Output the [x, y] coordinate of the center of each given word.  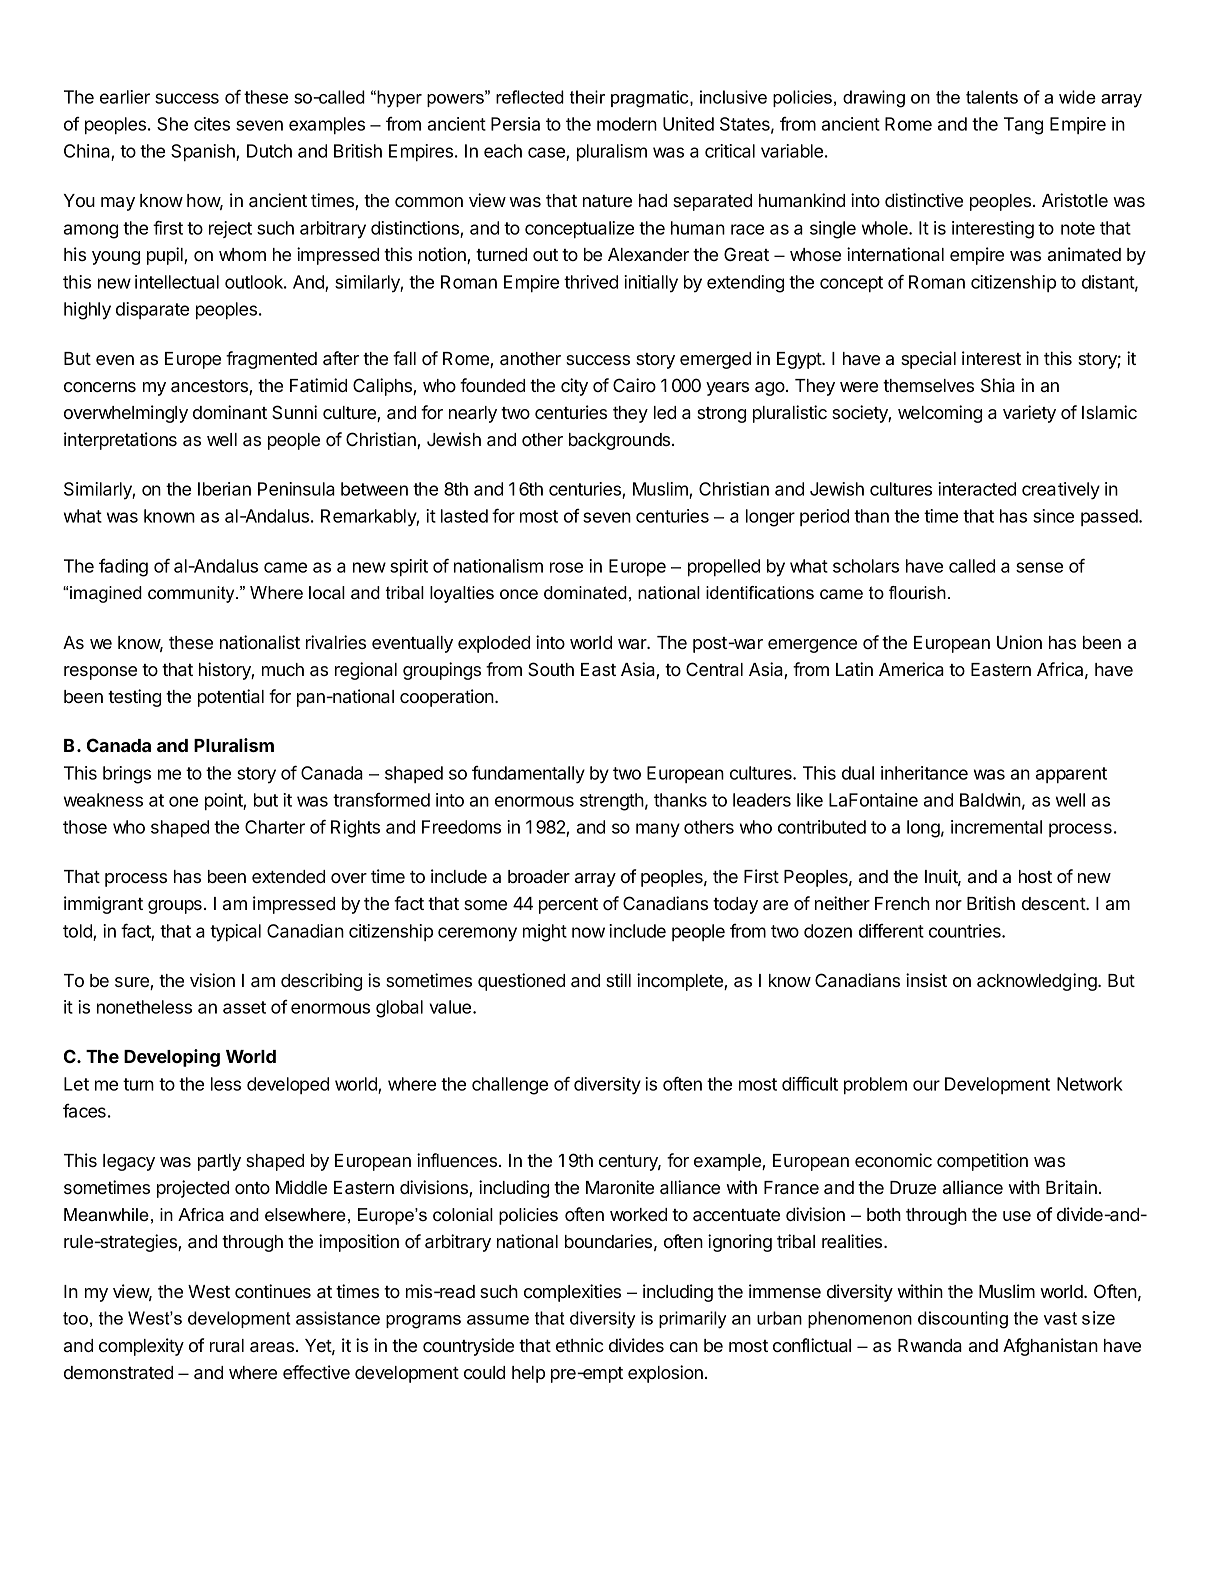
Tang [1023, 126]
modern [627, 124]
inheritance [924, 773]
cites [212, 124]
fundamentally [528, 775]
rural [227, 1345]
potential [231, 698]
